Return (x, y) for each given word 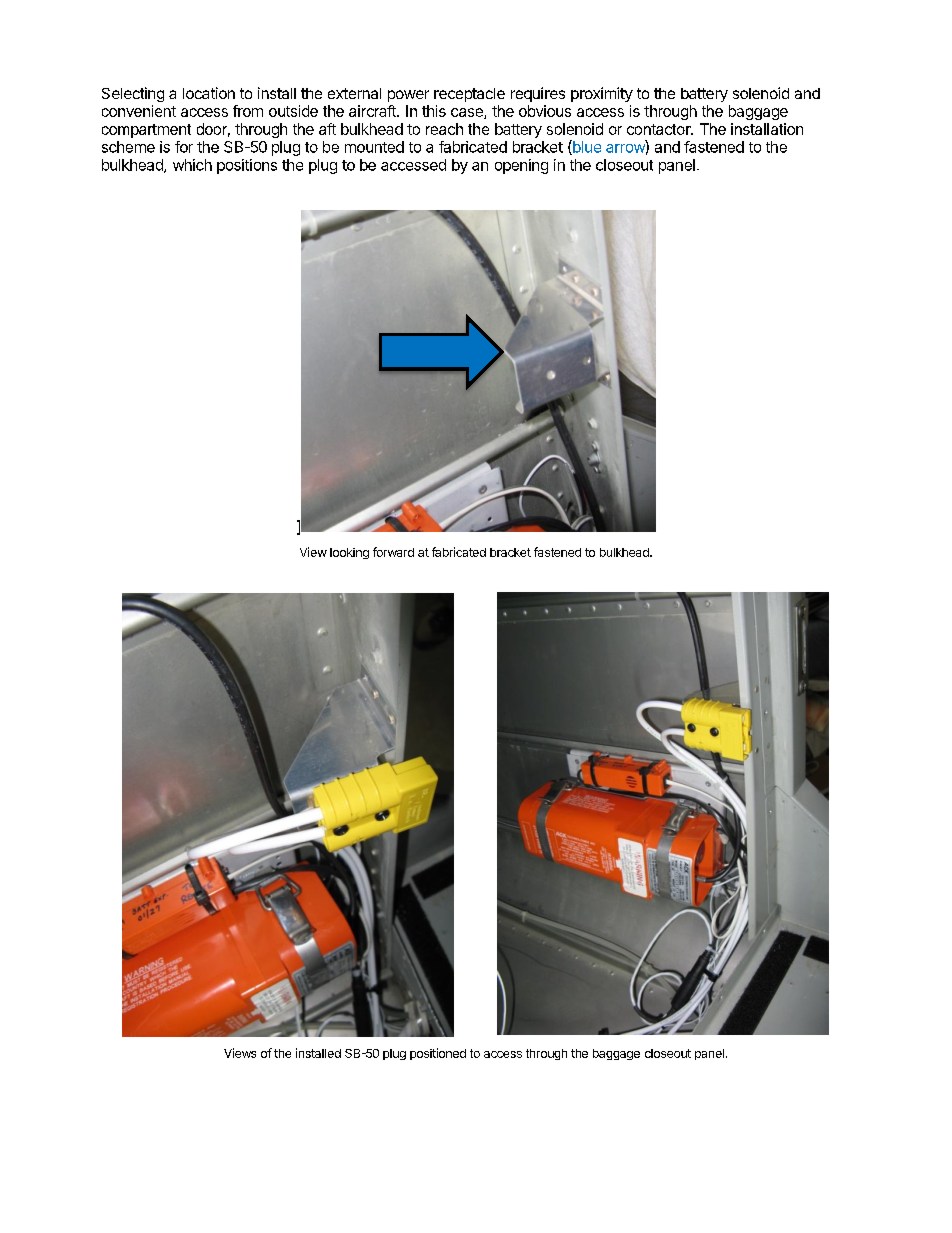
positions (247, 166)
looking (349, 553)
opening (521, 166)
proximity (602, 94)
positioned (438, 1054)
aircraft (373, 111)
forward (393, 552)
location (209, 93)
